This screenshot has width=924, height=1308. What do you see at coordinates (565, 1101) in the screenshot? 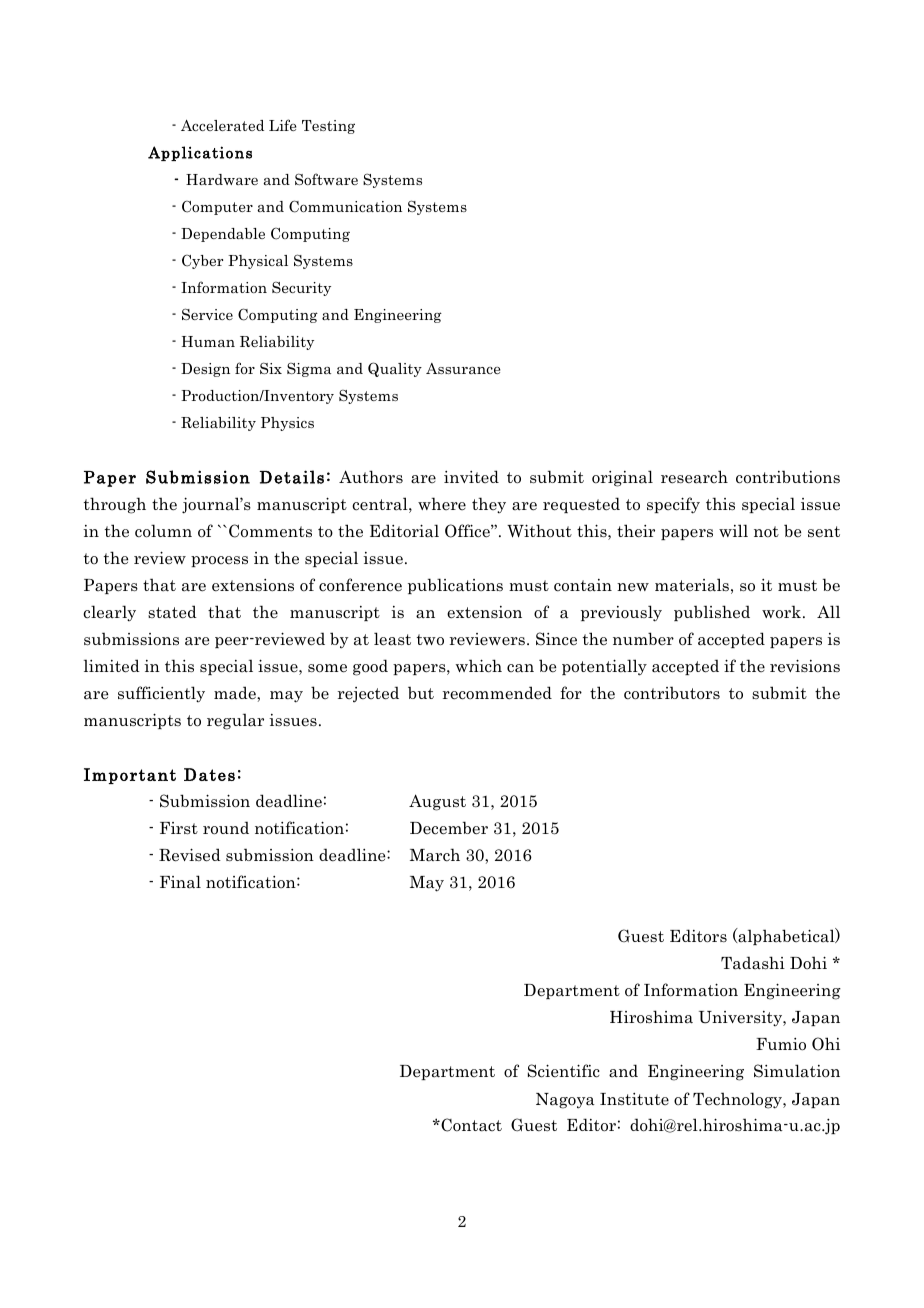
I see `Nagoya` at bounding box center [565, 1101].
